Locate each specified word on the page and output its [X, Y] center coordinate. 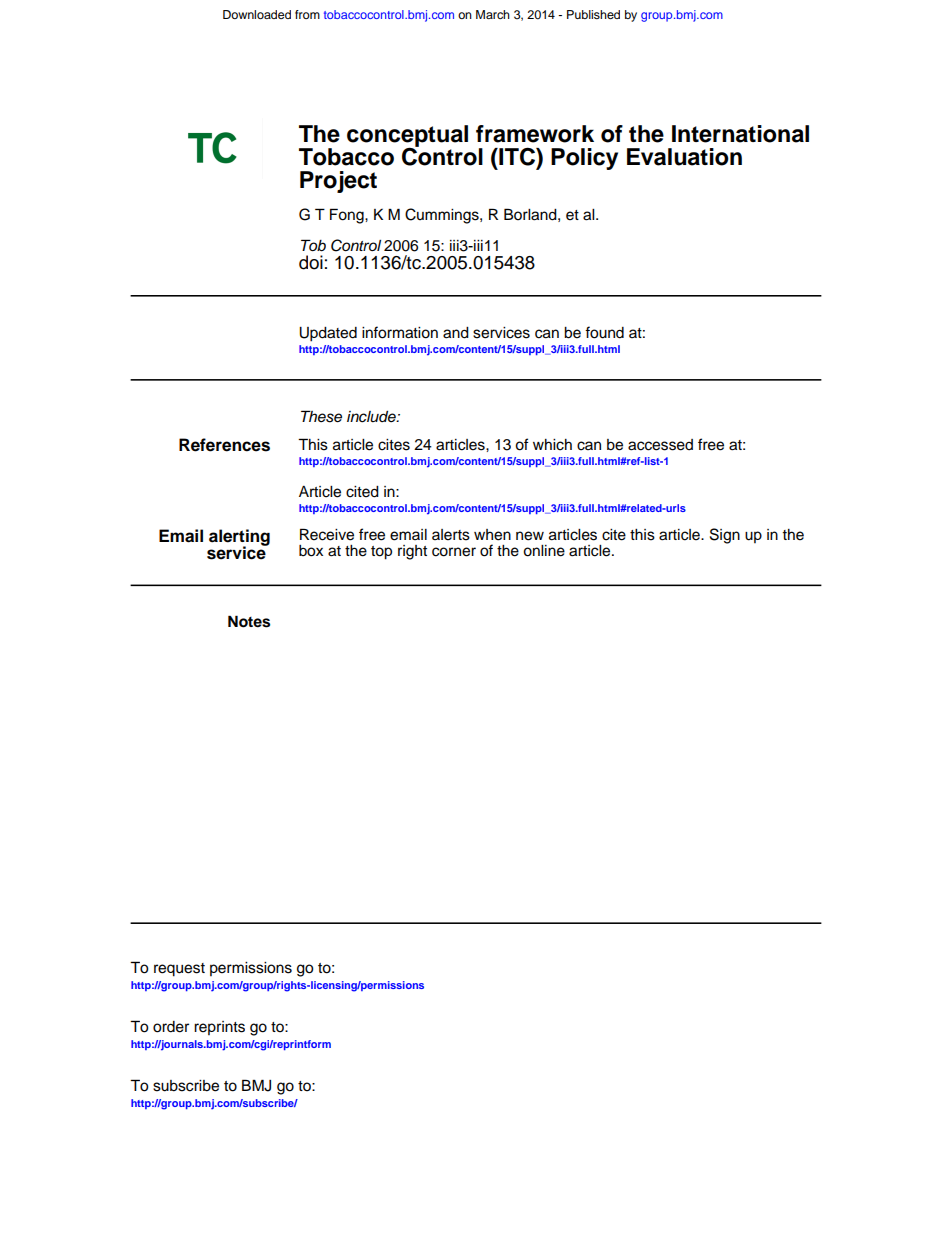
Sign [725, 536]
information [400, 332]
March [493, 14]
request [179, 970]
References [224, 445]
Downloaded [257, 14]
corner [454, 552]
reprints [219, 1028]
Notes [249, 621]
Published [593, 14]
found [604, 332]
